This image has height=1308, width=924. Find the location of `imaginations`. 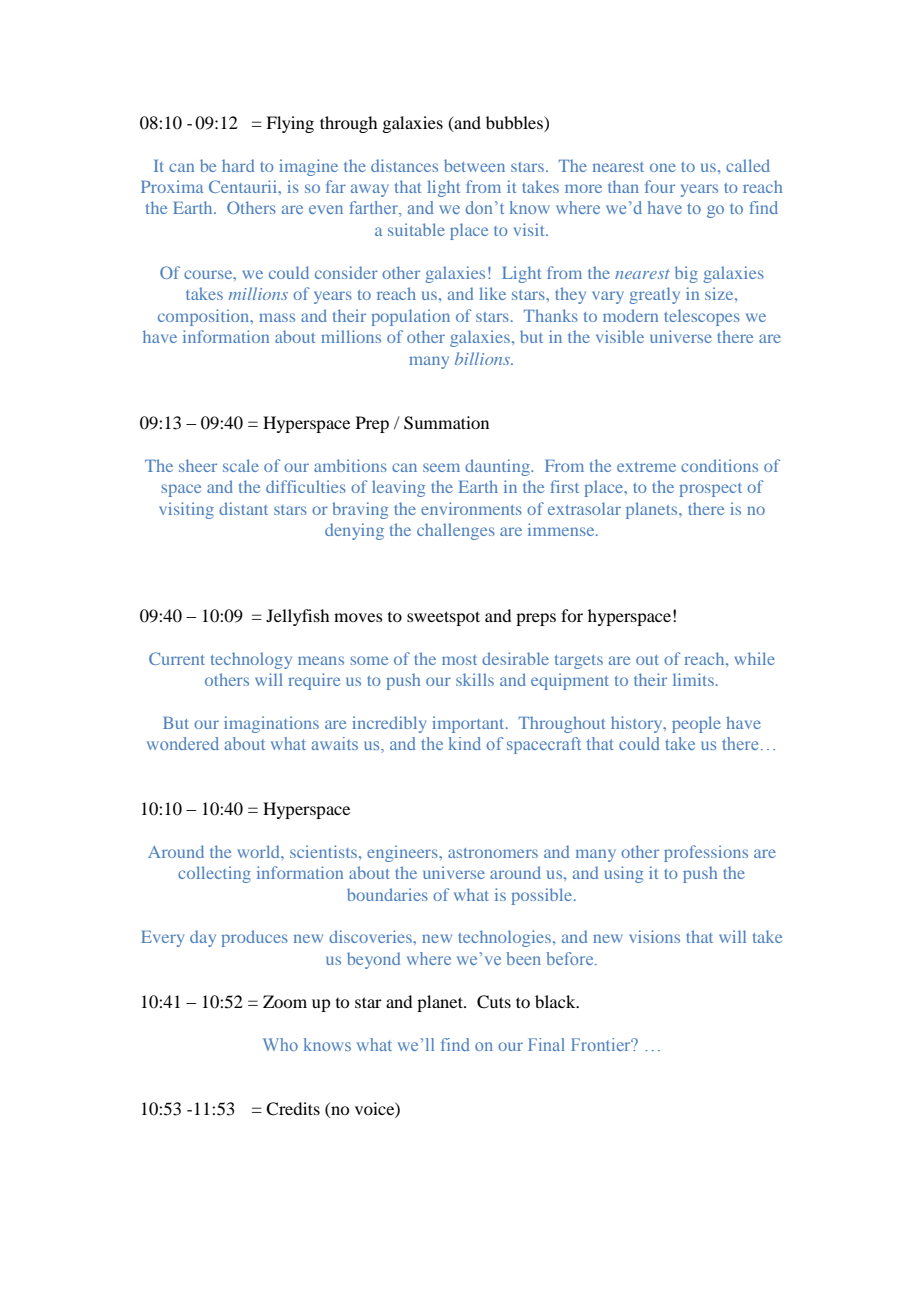

imaginations is located at coordinates (271, 724).
